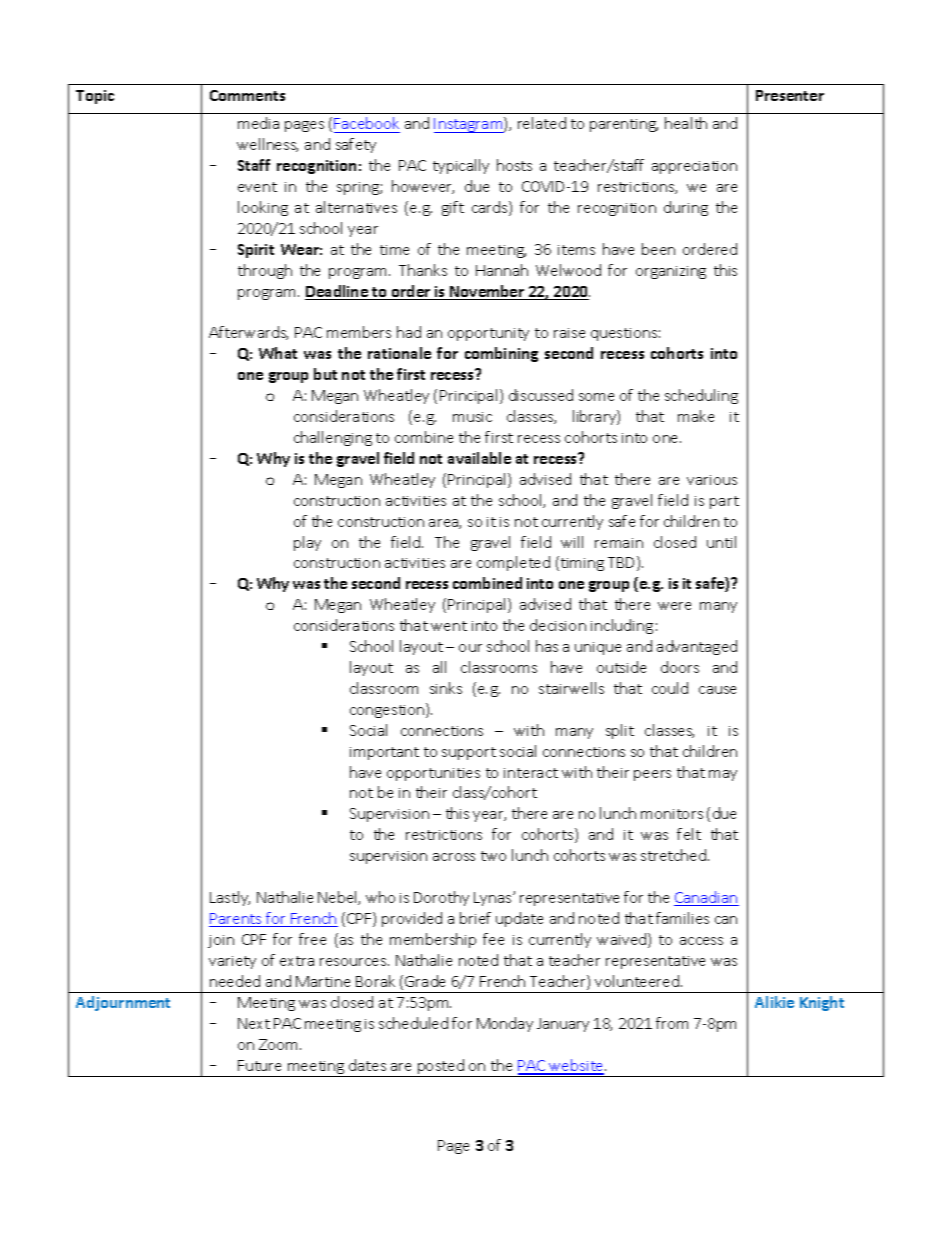 The image size is (952, 1233). What do you see at coordinates (469, 125) in the screenshot?
I see `Instagram` at bounding box center [469, 125].
